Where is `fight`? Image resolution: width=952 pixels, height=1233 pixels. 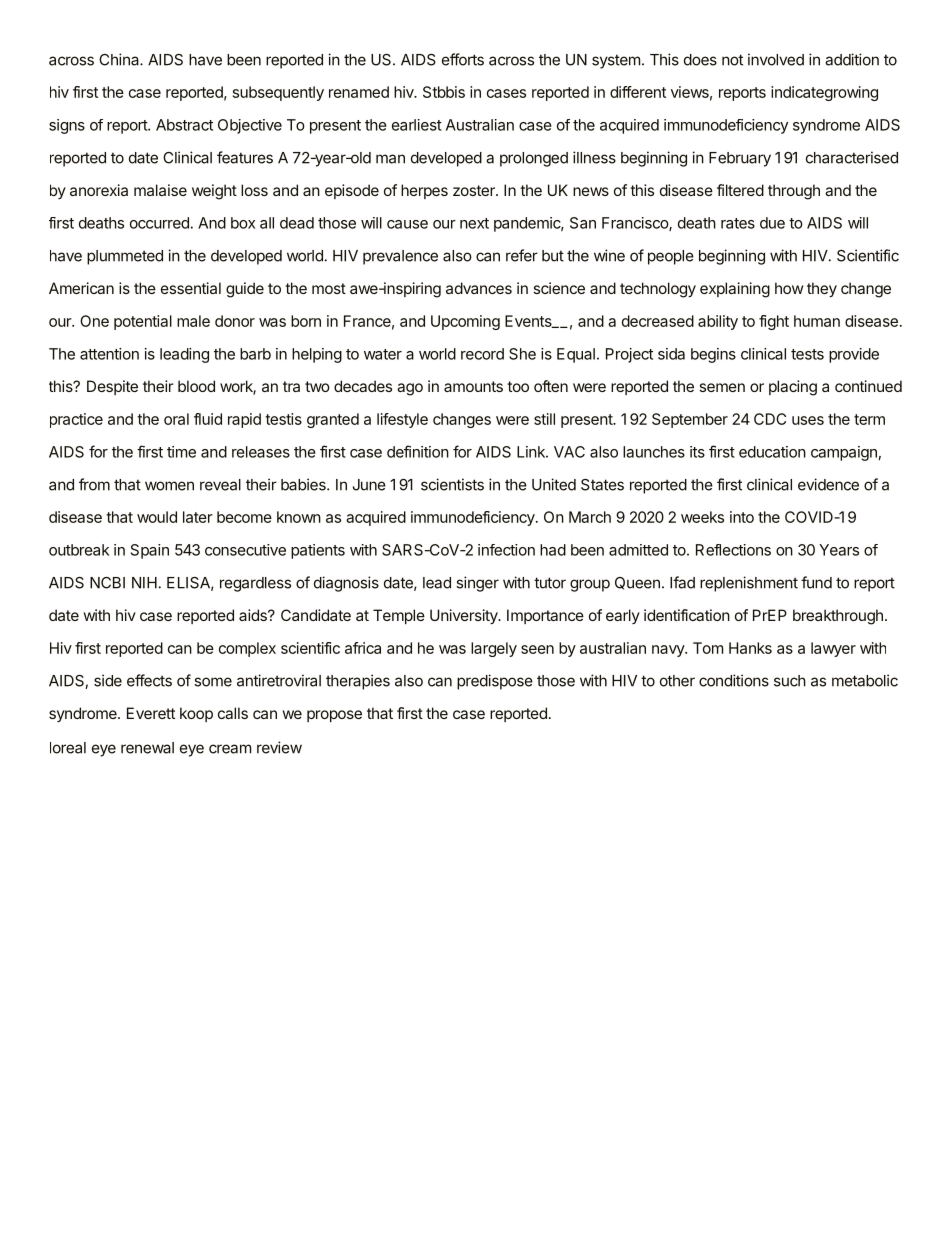
fight is located at coordinates (774, 322).
